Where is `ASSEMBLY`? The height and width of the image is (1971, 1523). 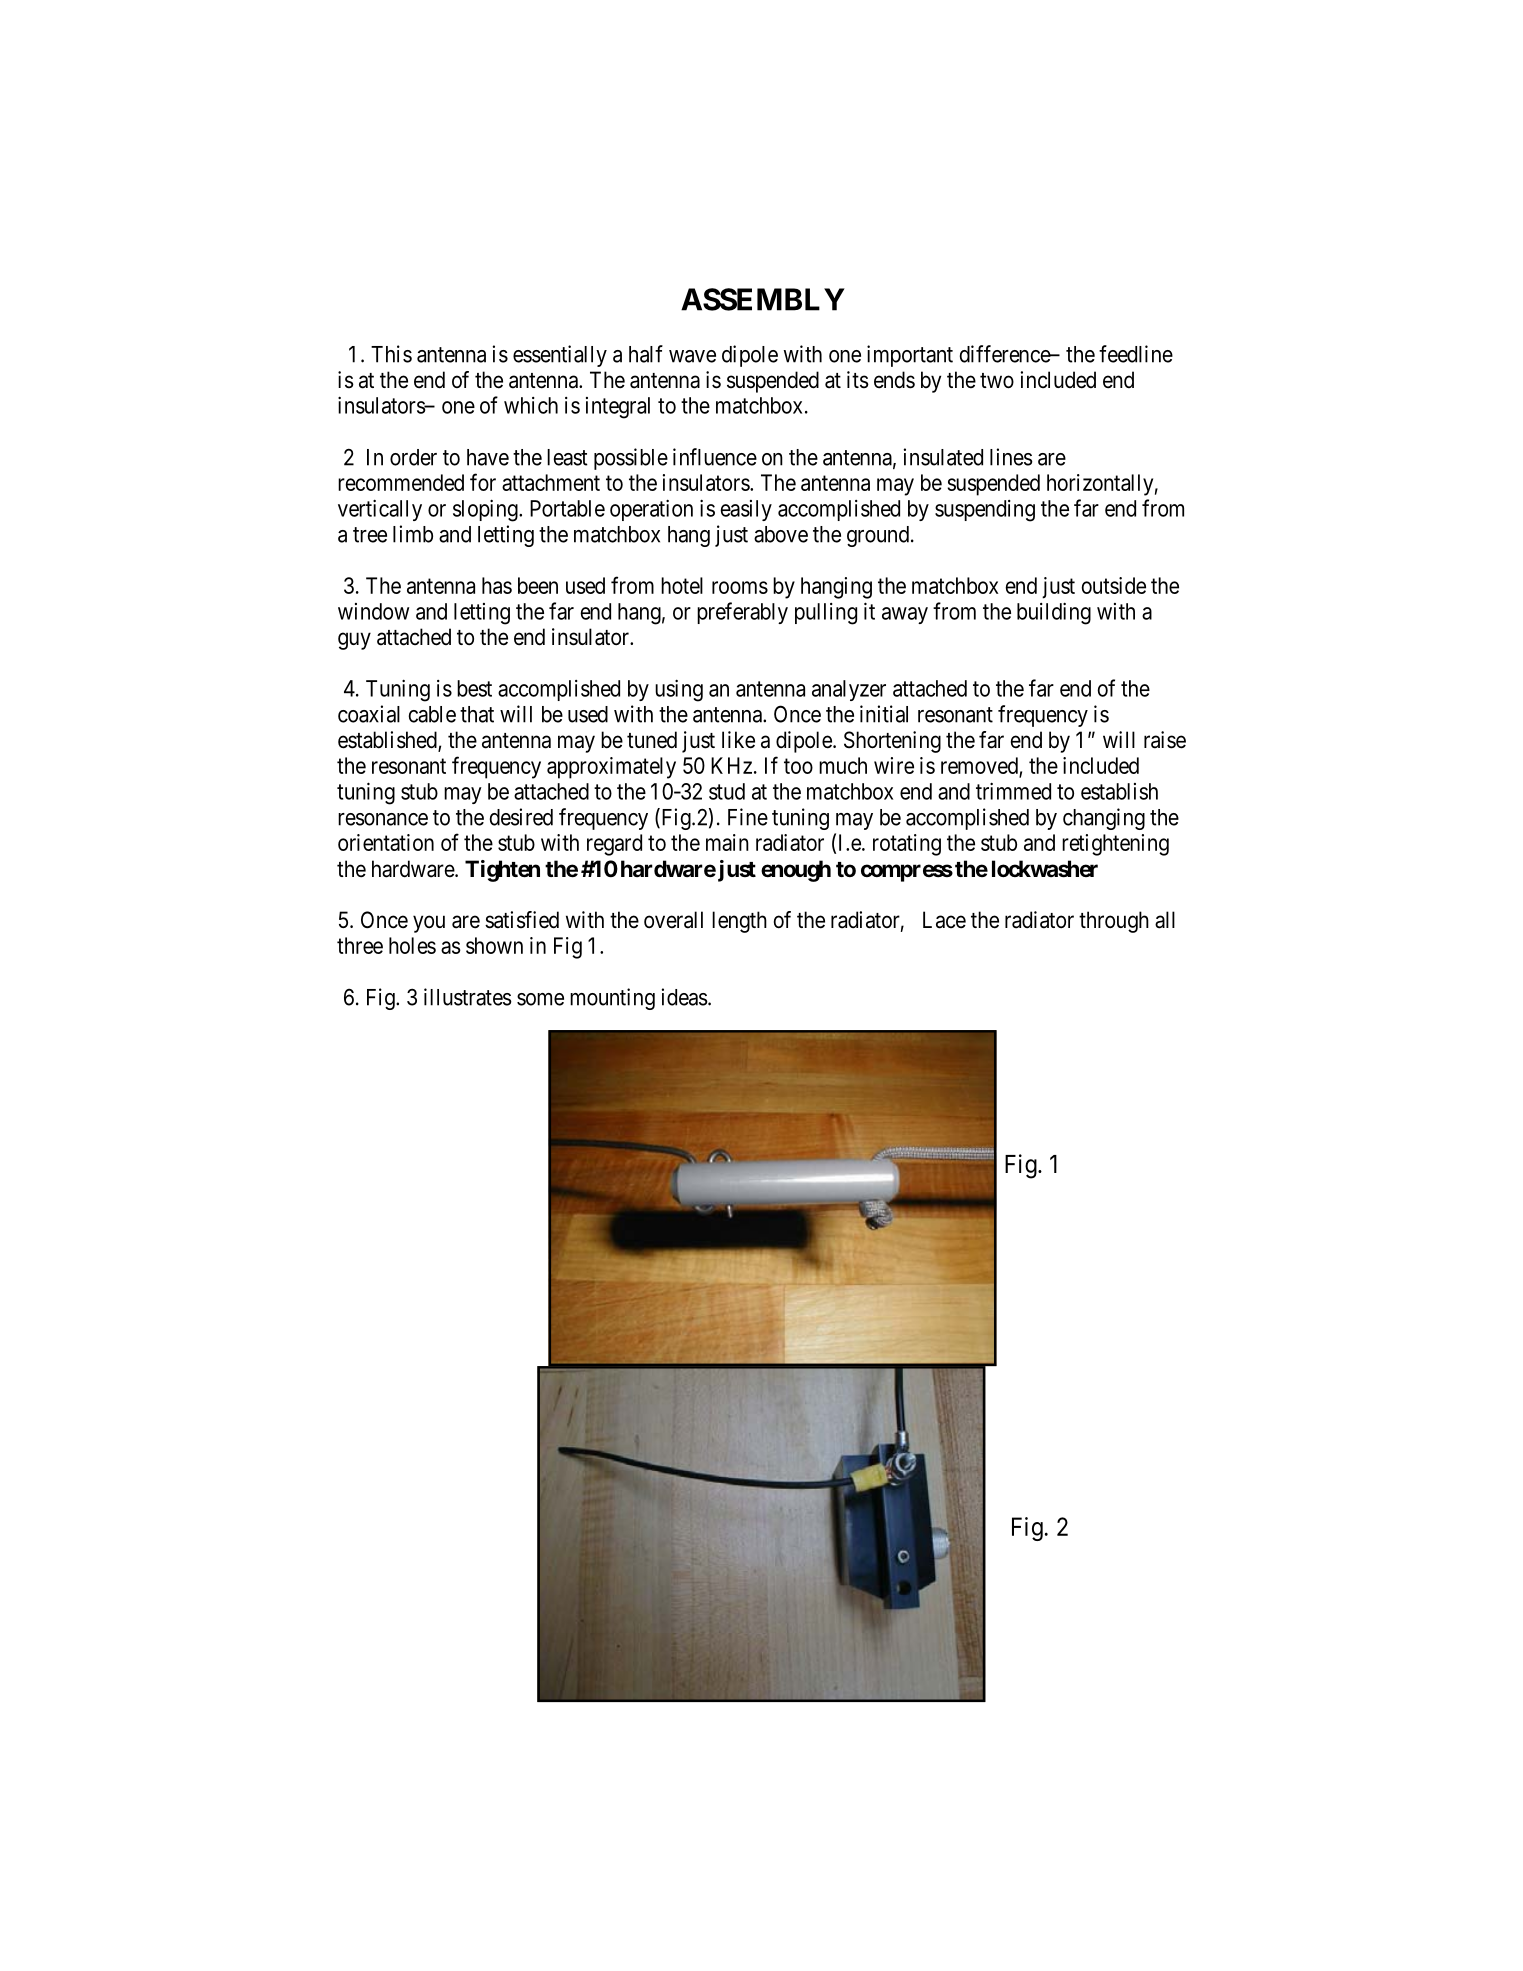
ASSEMBLY is located at coordinates (763, 299).
